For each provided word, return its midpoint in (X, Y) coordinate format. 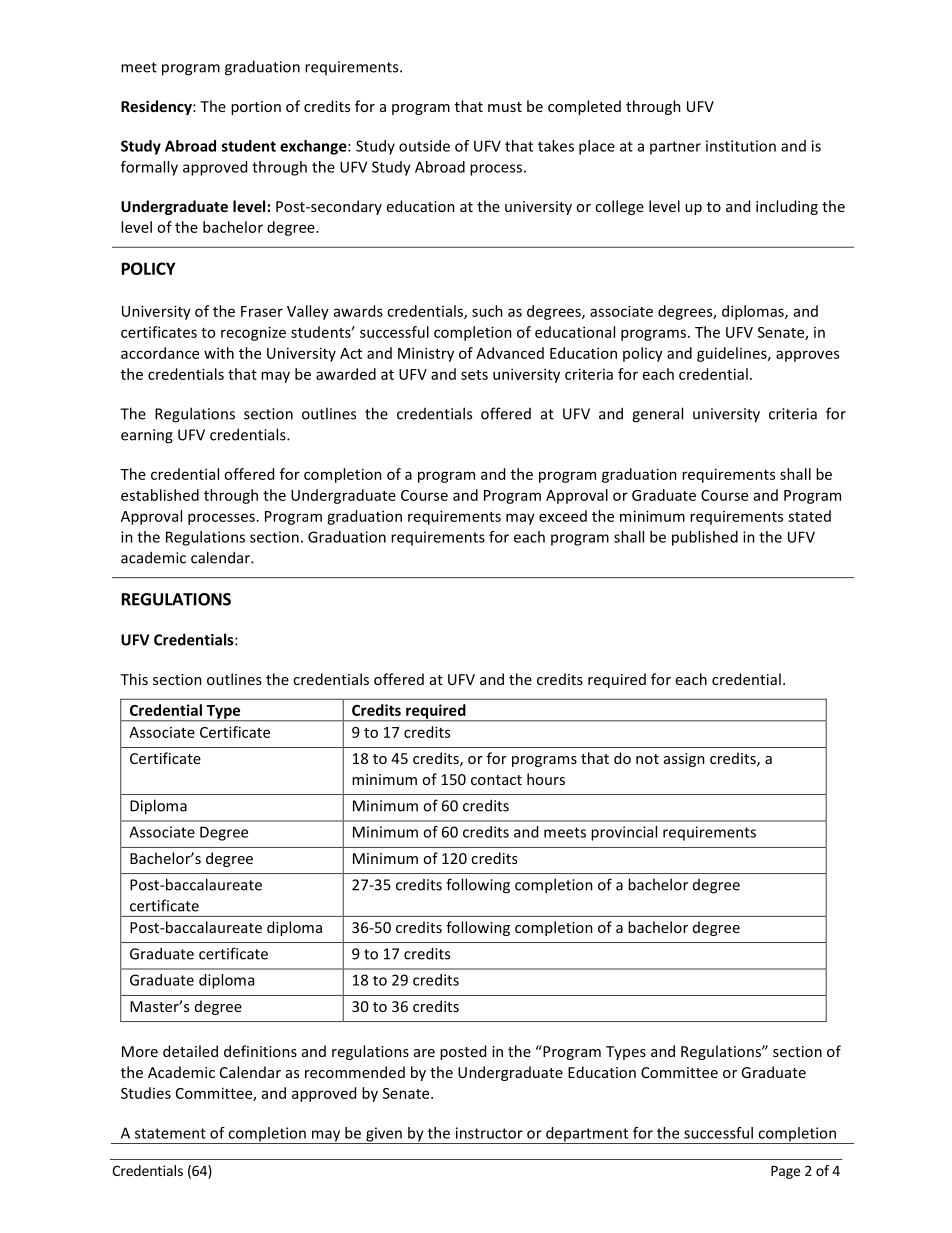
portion (256, 108)
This (134, 679)
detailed (190, 1051)
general (657, 415)
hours (546, 779)
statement (170, 1133)
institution (741, 146)
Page (785, 1172)
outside (424, 146)
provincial (624, 833)
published (705, 538)
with (219, 353)
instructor (489, 1133)
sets (474, 375)
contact (496, 780)
